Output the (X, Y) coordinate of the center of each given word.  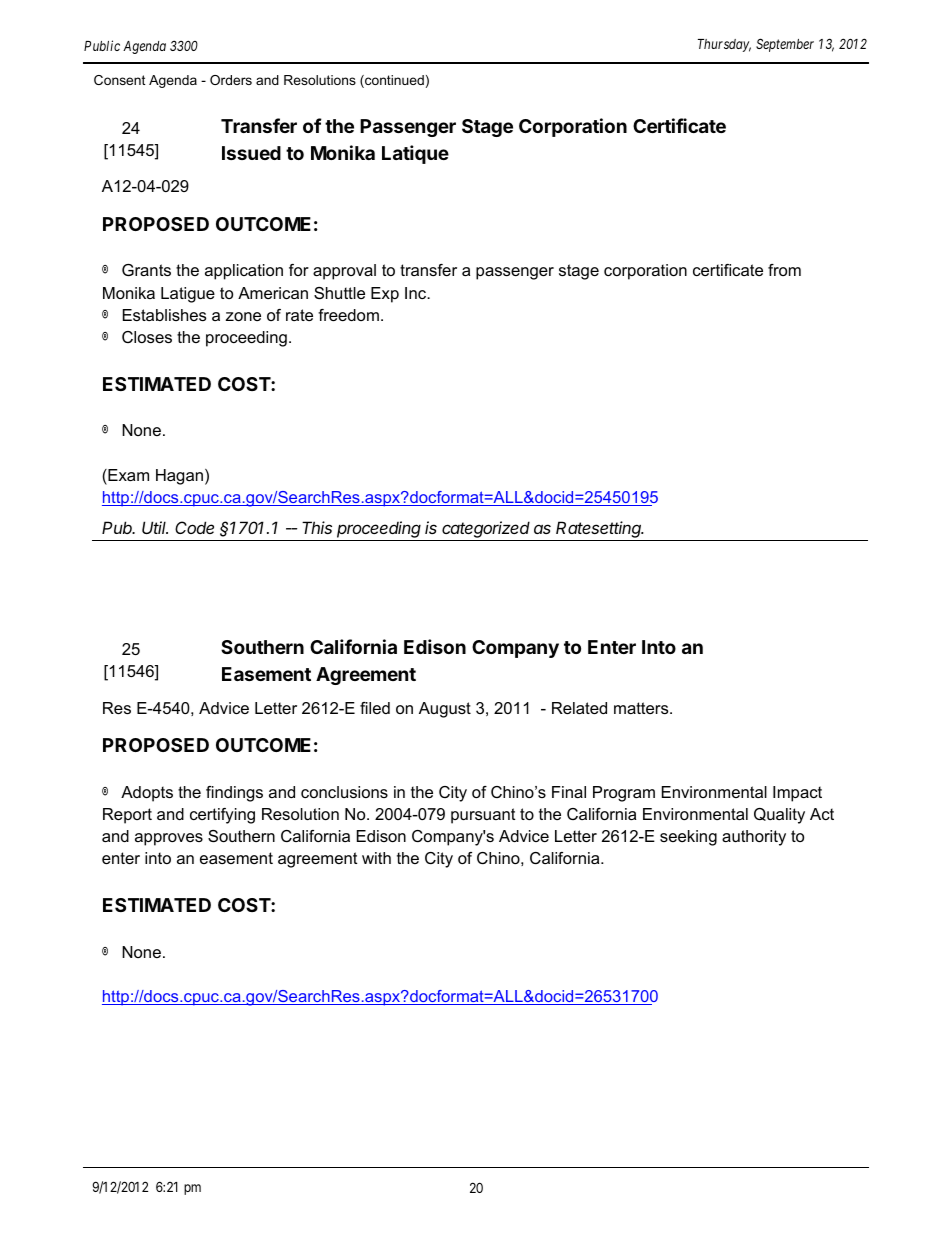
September (785, 45)
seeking (688, 838)
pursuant (483, 816)
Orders (231, 80)
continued (393, 81)
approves (169, 839)
